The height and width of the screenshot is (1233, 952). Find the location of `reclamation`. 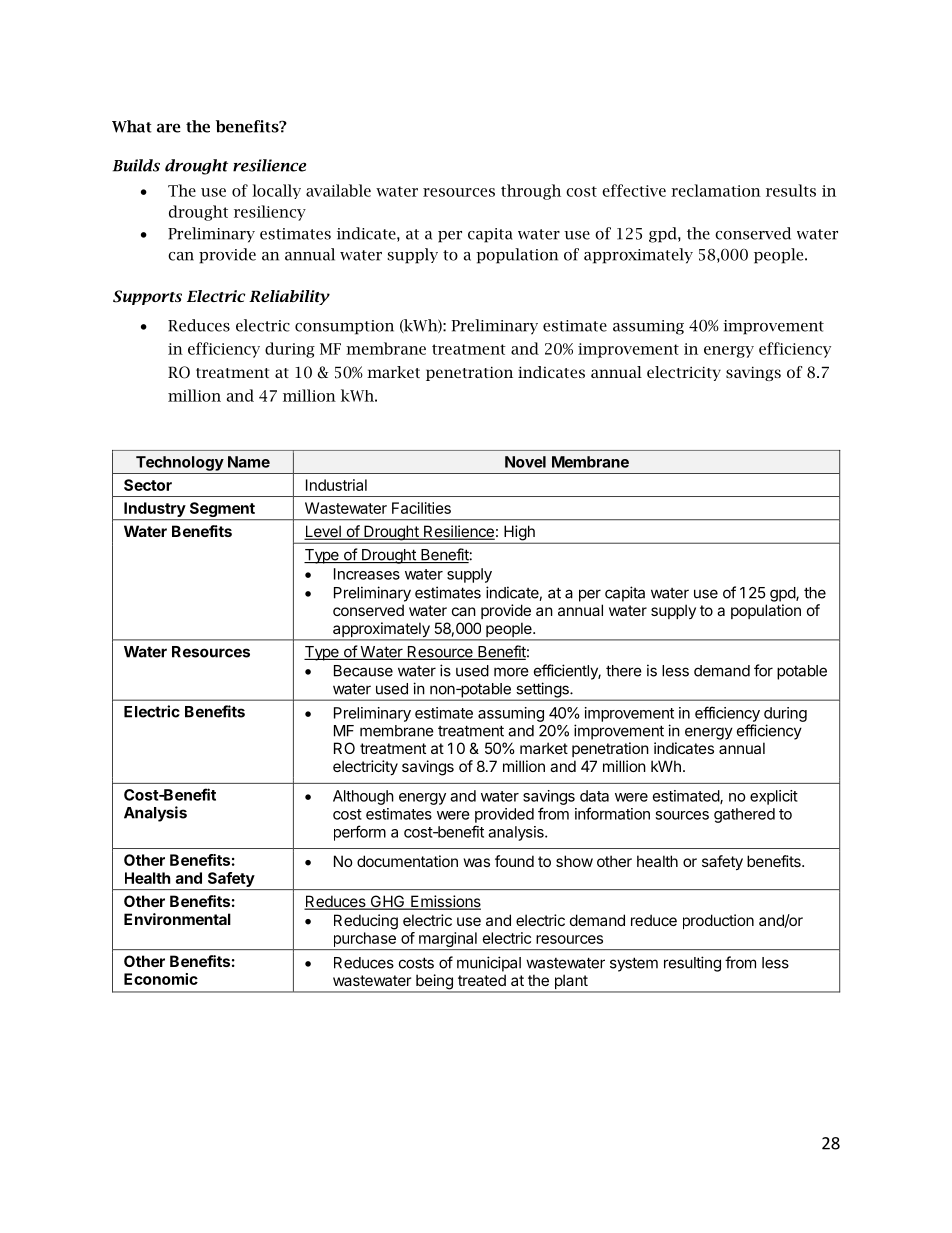

reclamation is located at coordinates (716, 190).
